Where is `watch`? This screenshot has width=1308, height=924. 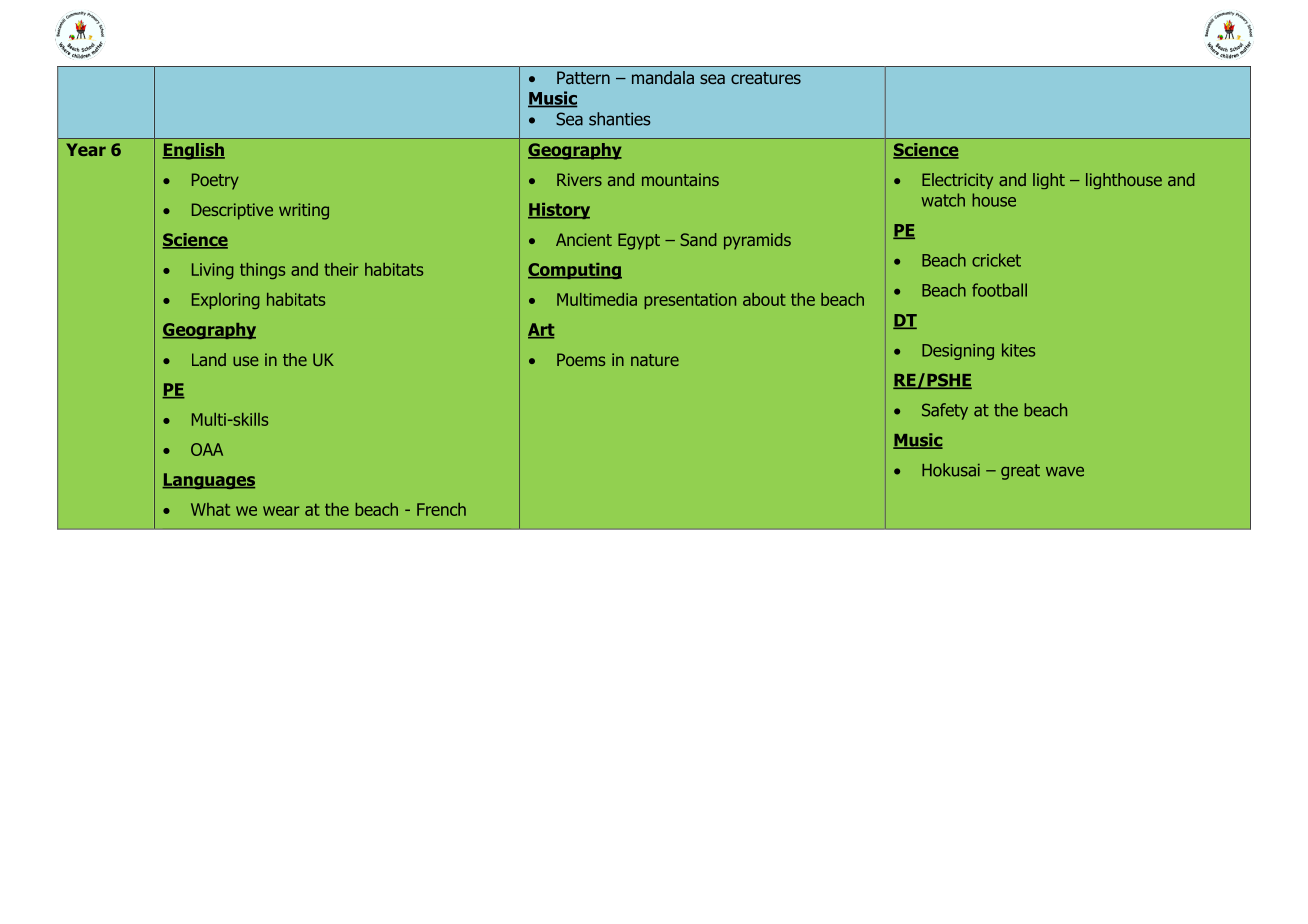
watch is located at coordinates (943, 200).
